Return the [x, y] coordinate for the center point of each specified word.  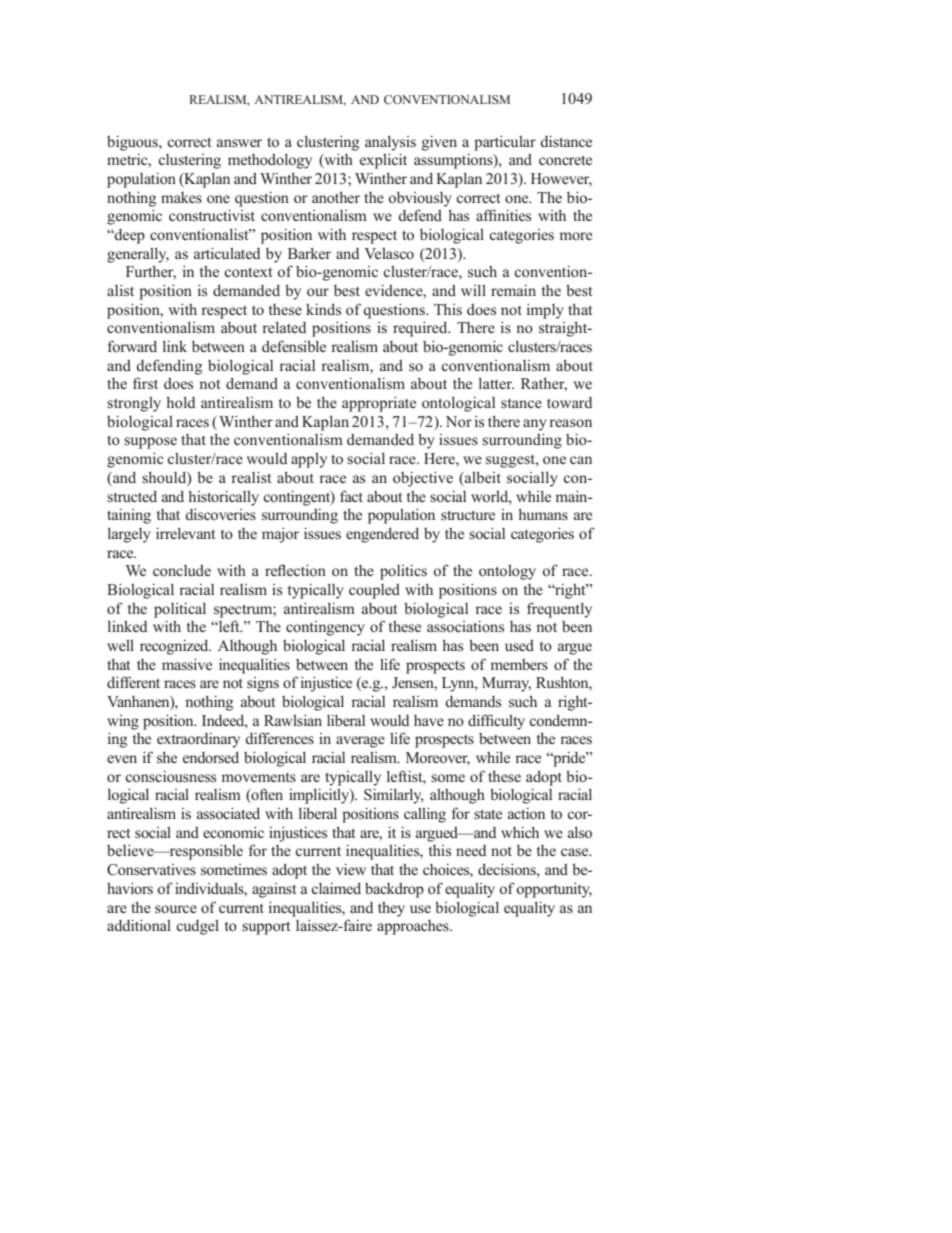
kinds [323, 309]
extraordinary [198, 740]
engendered [382, 535]
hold [180, 402]
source [176, 909]
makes [181, 197]
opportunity [554, 890]
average [360, 742]
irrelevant [185, 533]
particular [505, 143]
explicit [383, 161]
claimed [336, 888]
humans [543, 514]
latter [496, 383]
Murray [506, 684]
